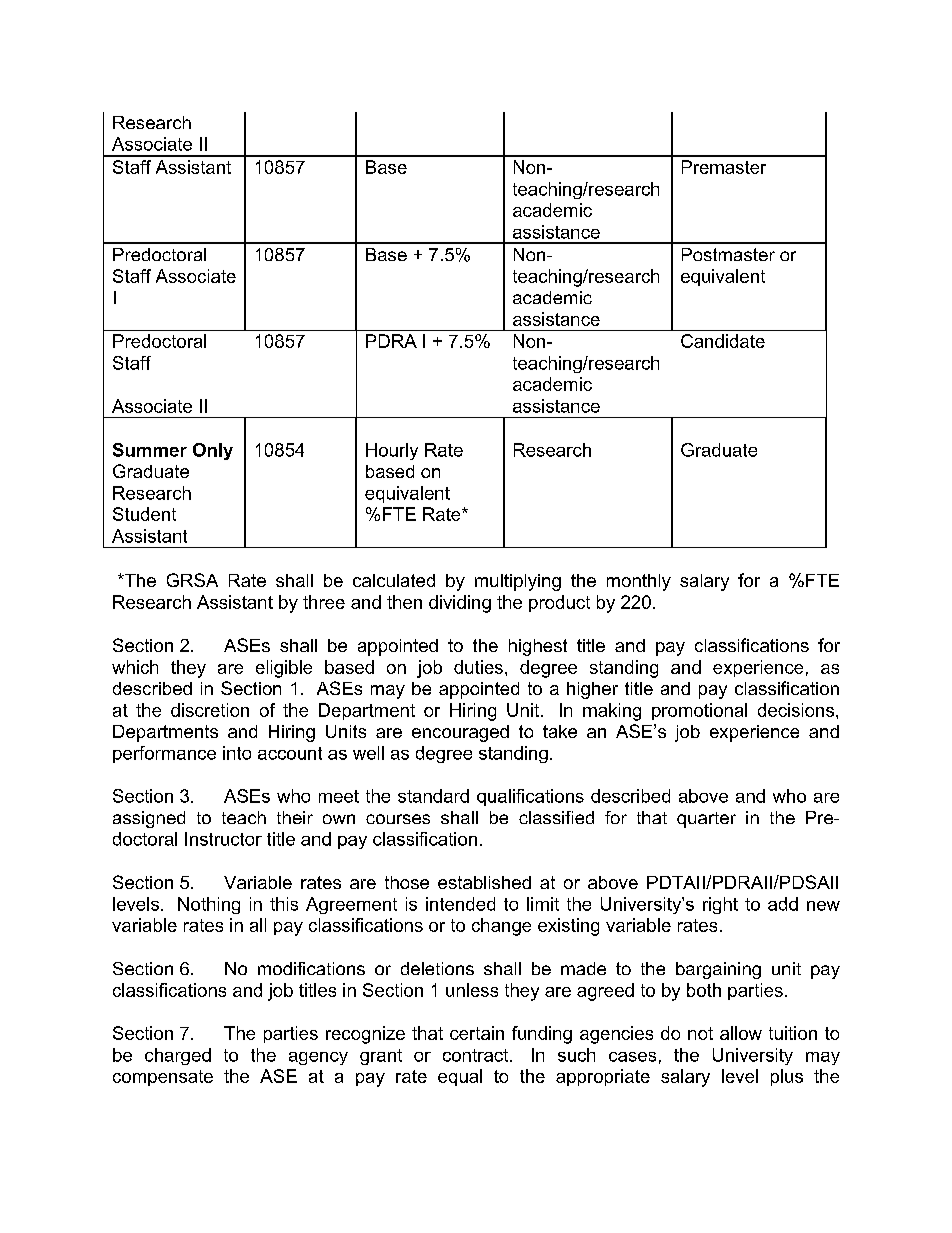  What do you see at coordinates (237, 753) in the document?
I see `into` at bounding box center [237, 753].
